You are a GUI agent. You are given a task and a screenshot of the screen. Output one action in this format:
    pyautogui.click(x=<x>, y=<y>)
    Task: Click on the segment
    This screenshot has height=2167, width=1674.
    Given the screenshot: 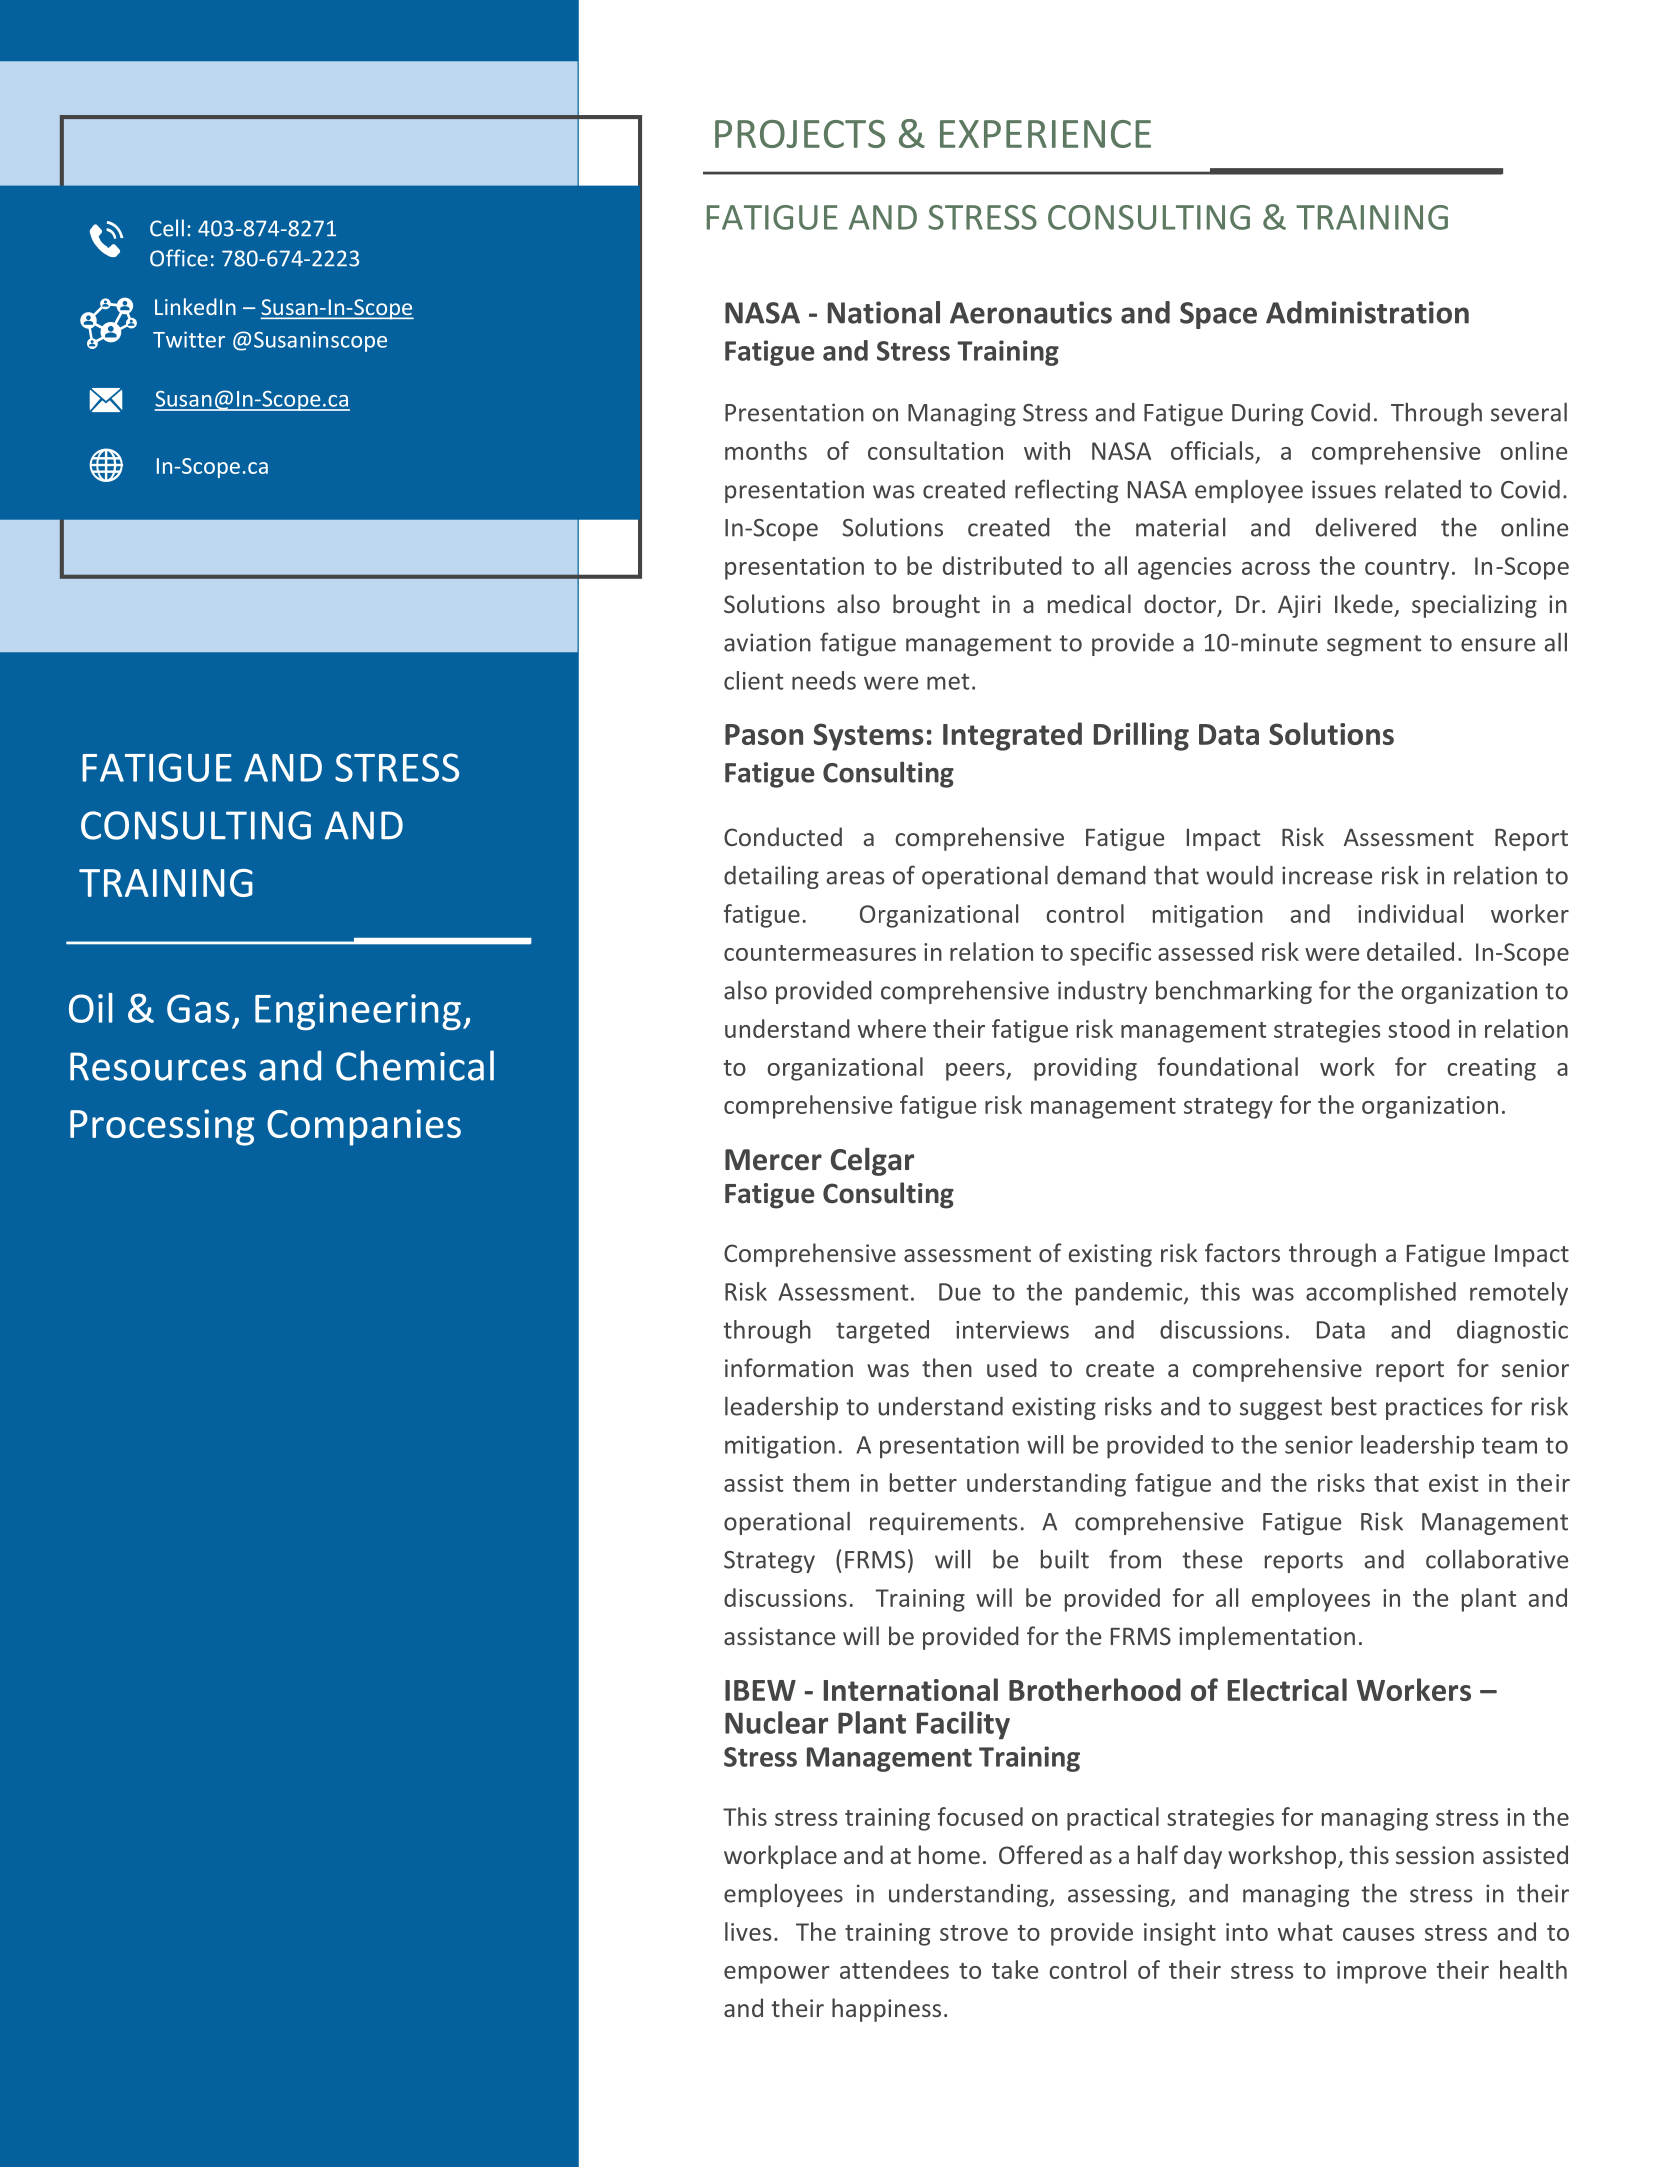 What is the action you would take?
    pyautogui.click(x=1374, y=645)
